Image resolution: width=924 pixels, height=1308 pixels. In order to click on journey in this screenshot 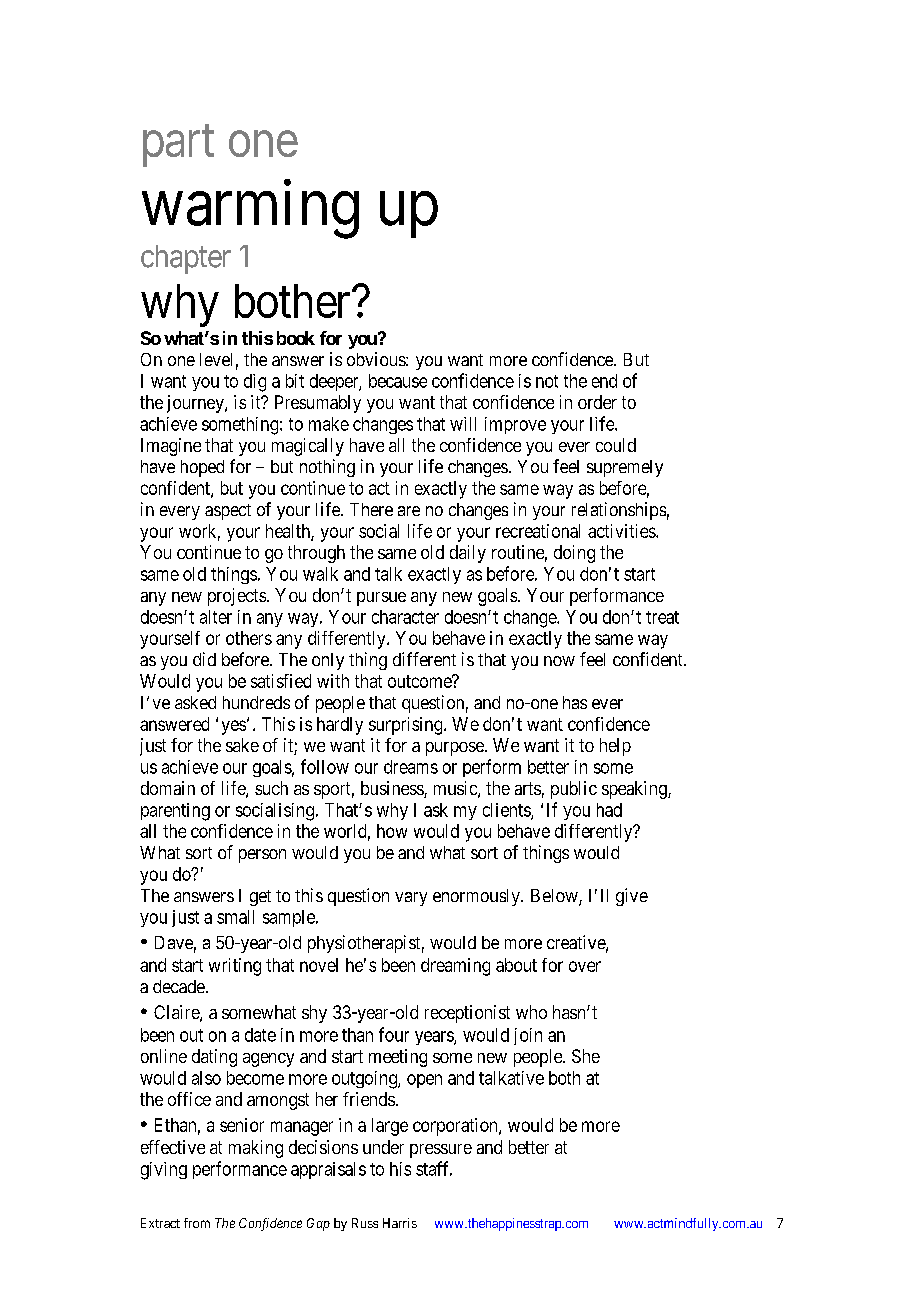, I will do `click(196, 404)`.
